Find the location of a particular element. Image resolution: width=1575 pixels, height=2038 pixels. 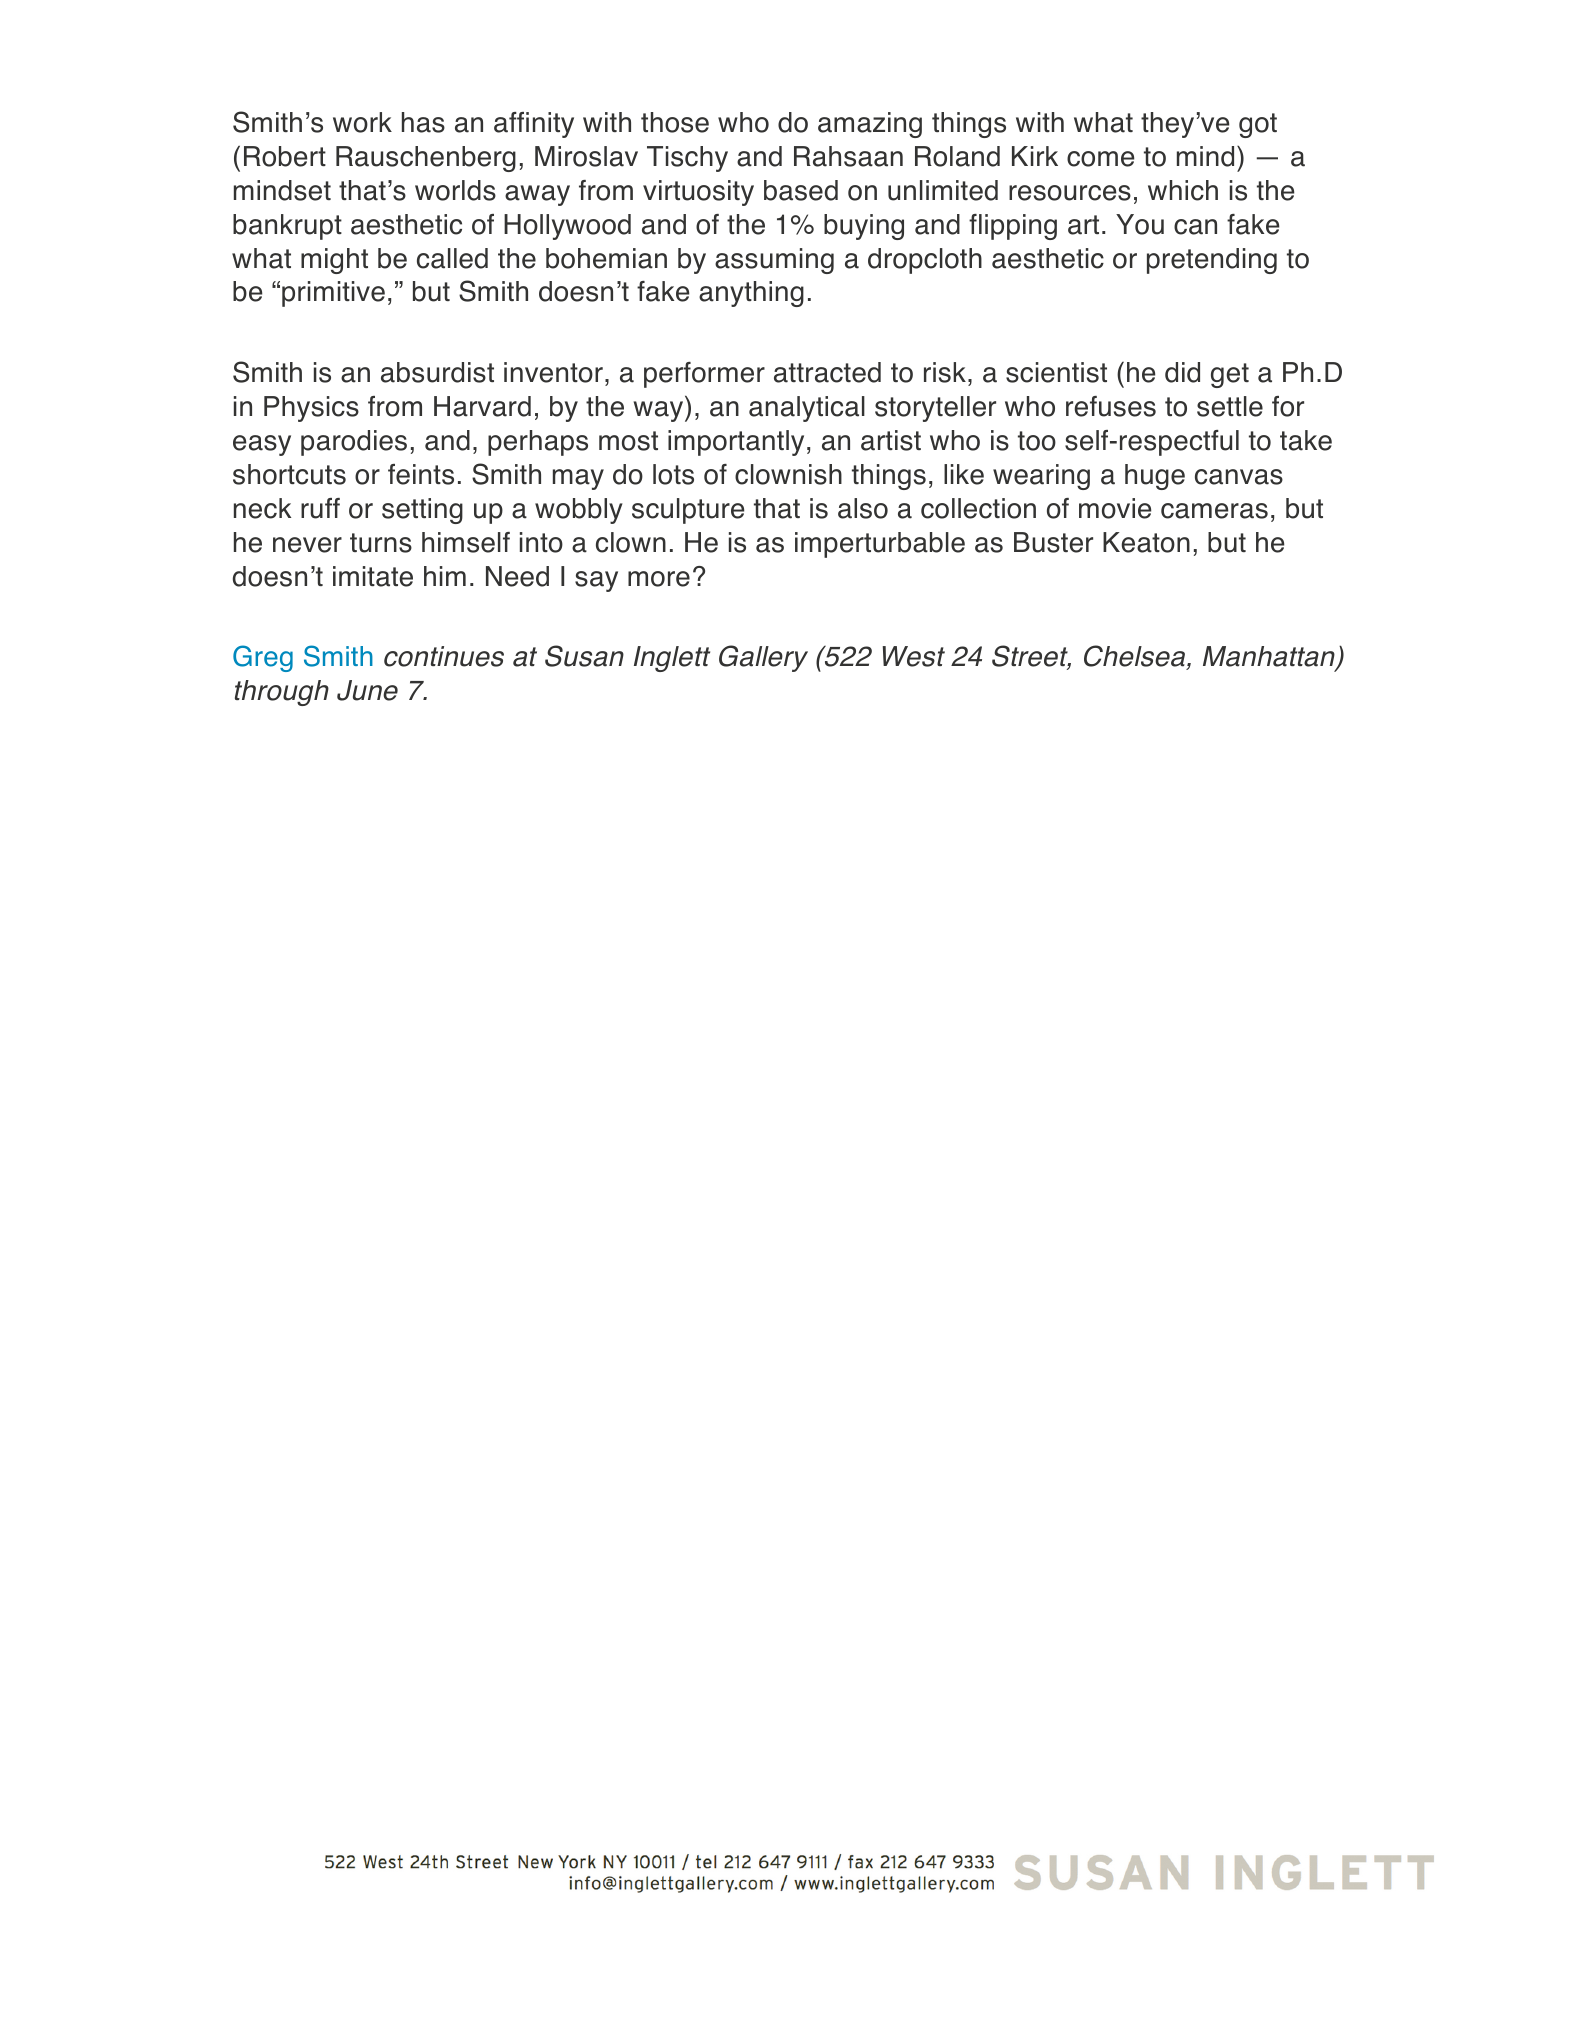

primitive is located at coordinates (333, 294).
